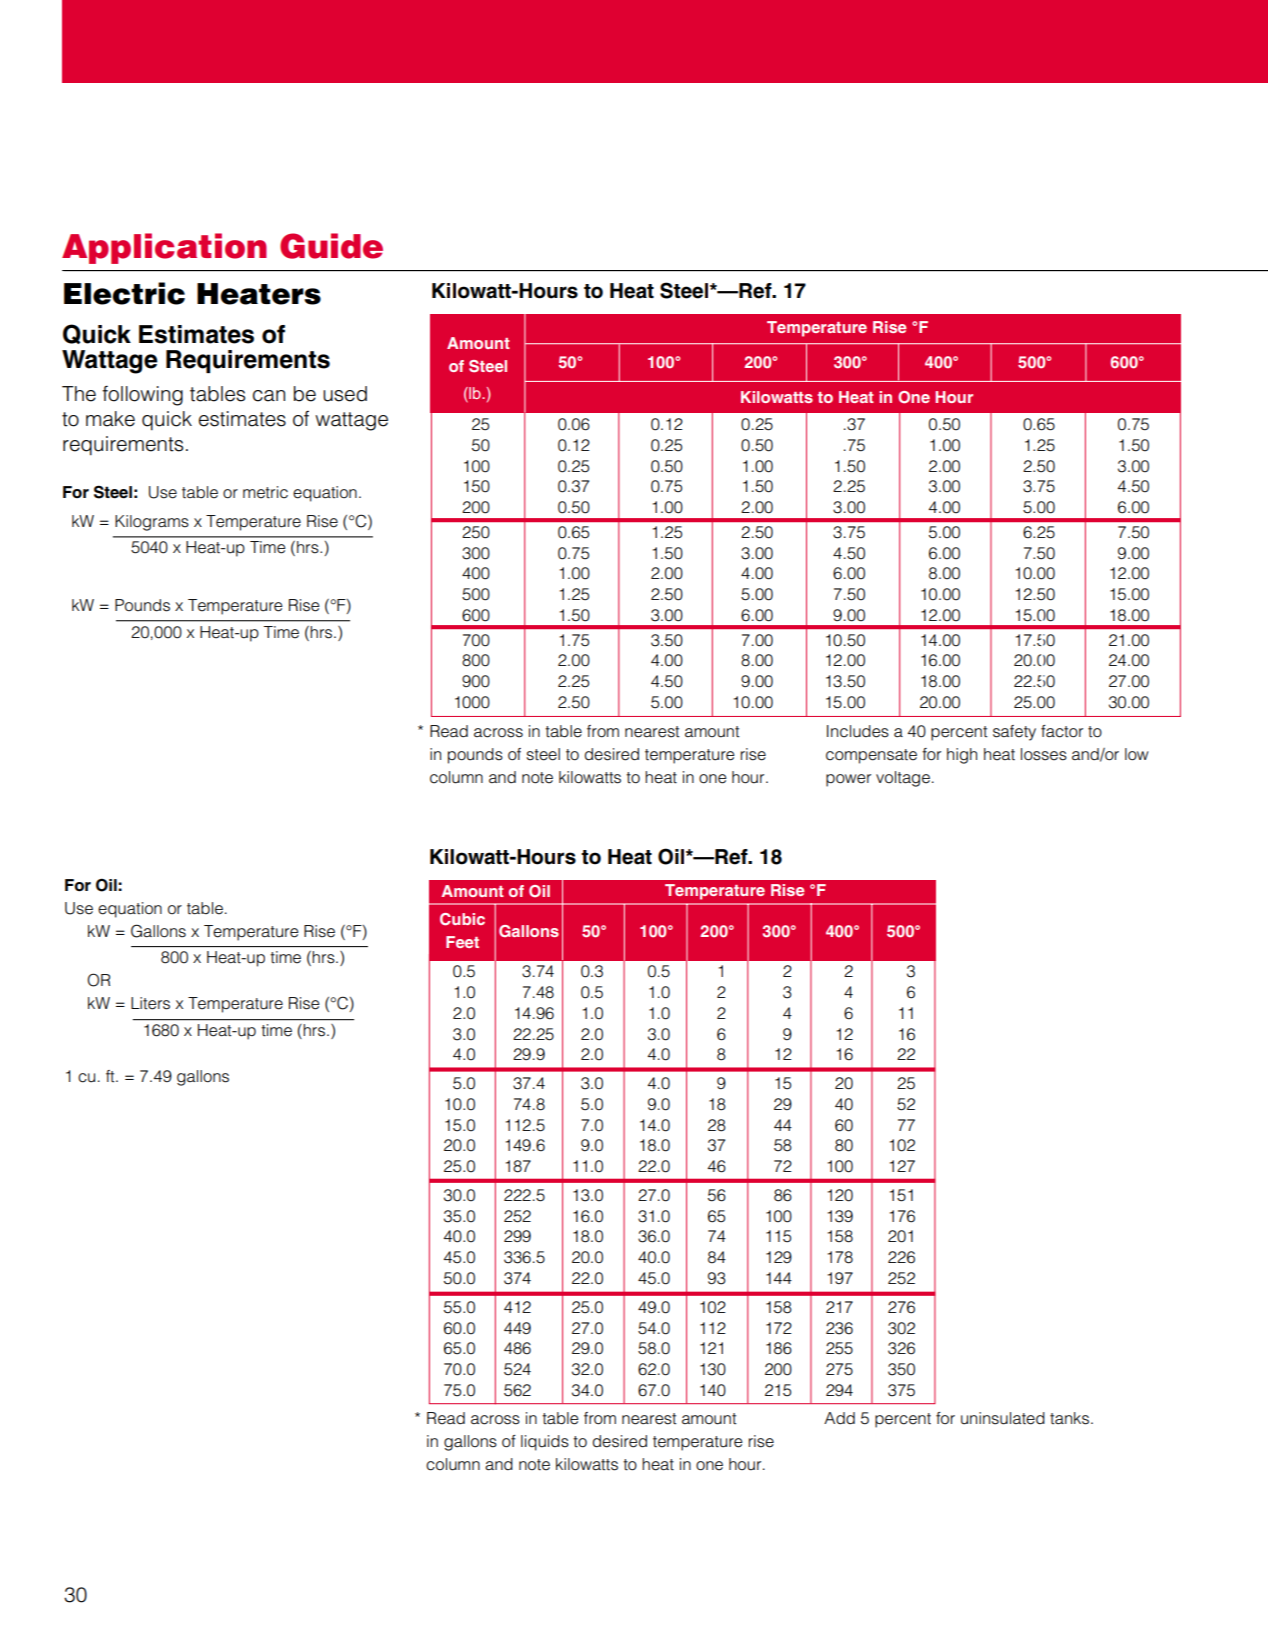 The image size is (1268, 1640). Describe the element at coordinates (545, 1443) in the page. I see `liquids` at that location.
